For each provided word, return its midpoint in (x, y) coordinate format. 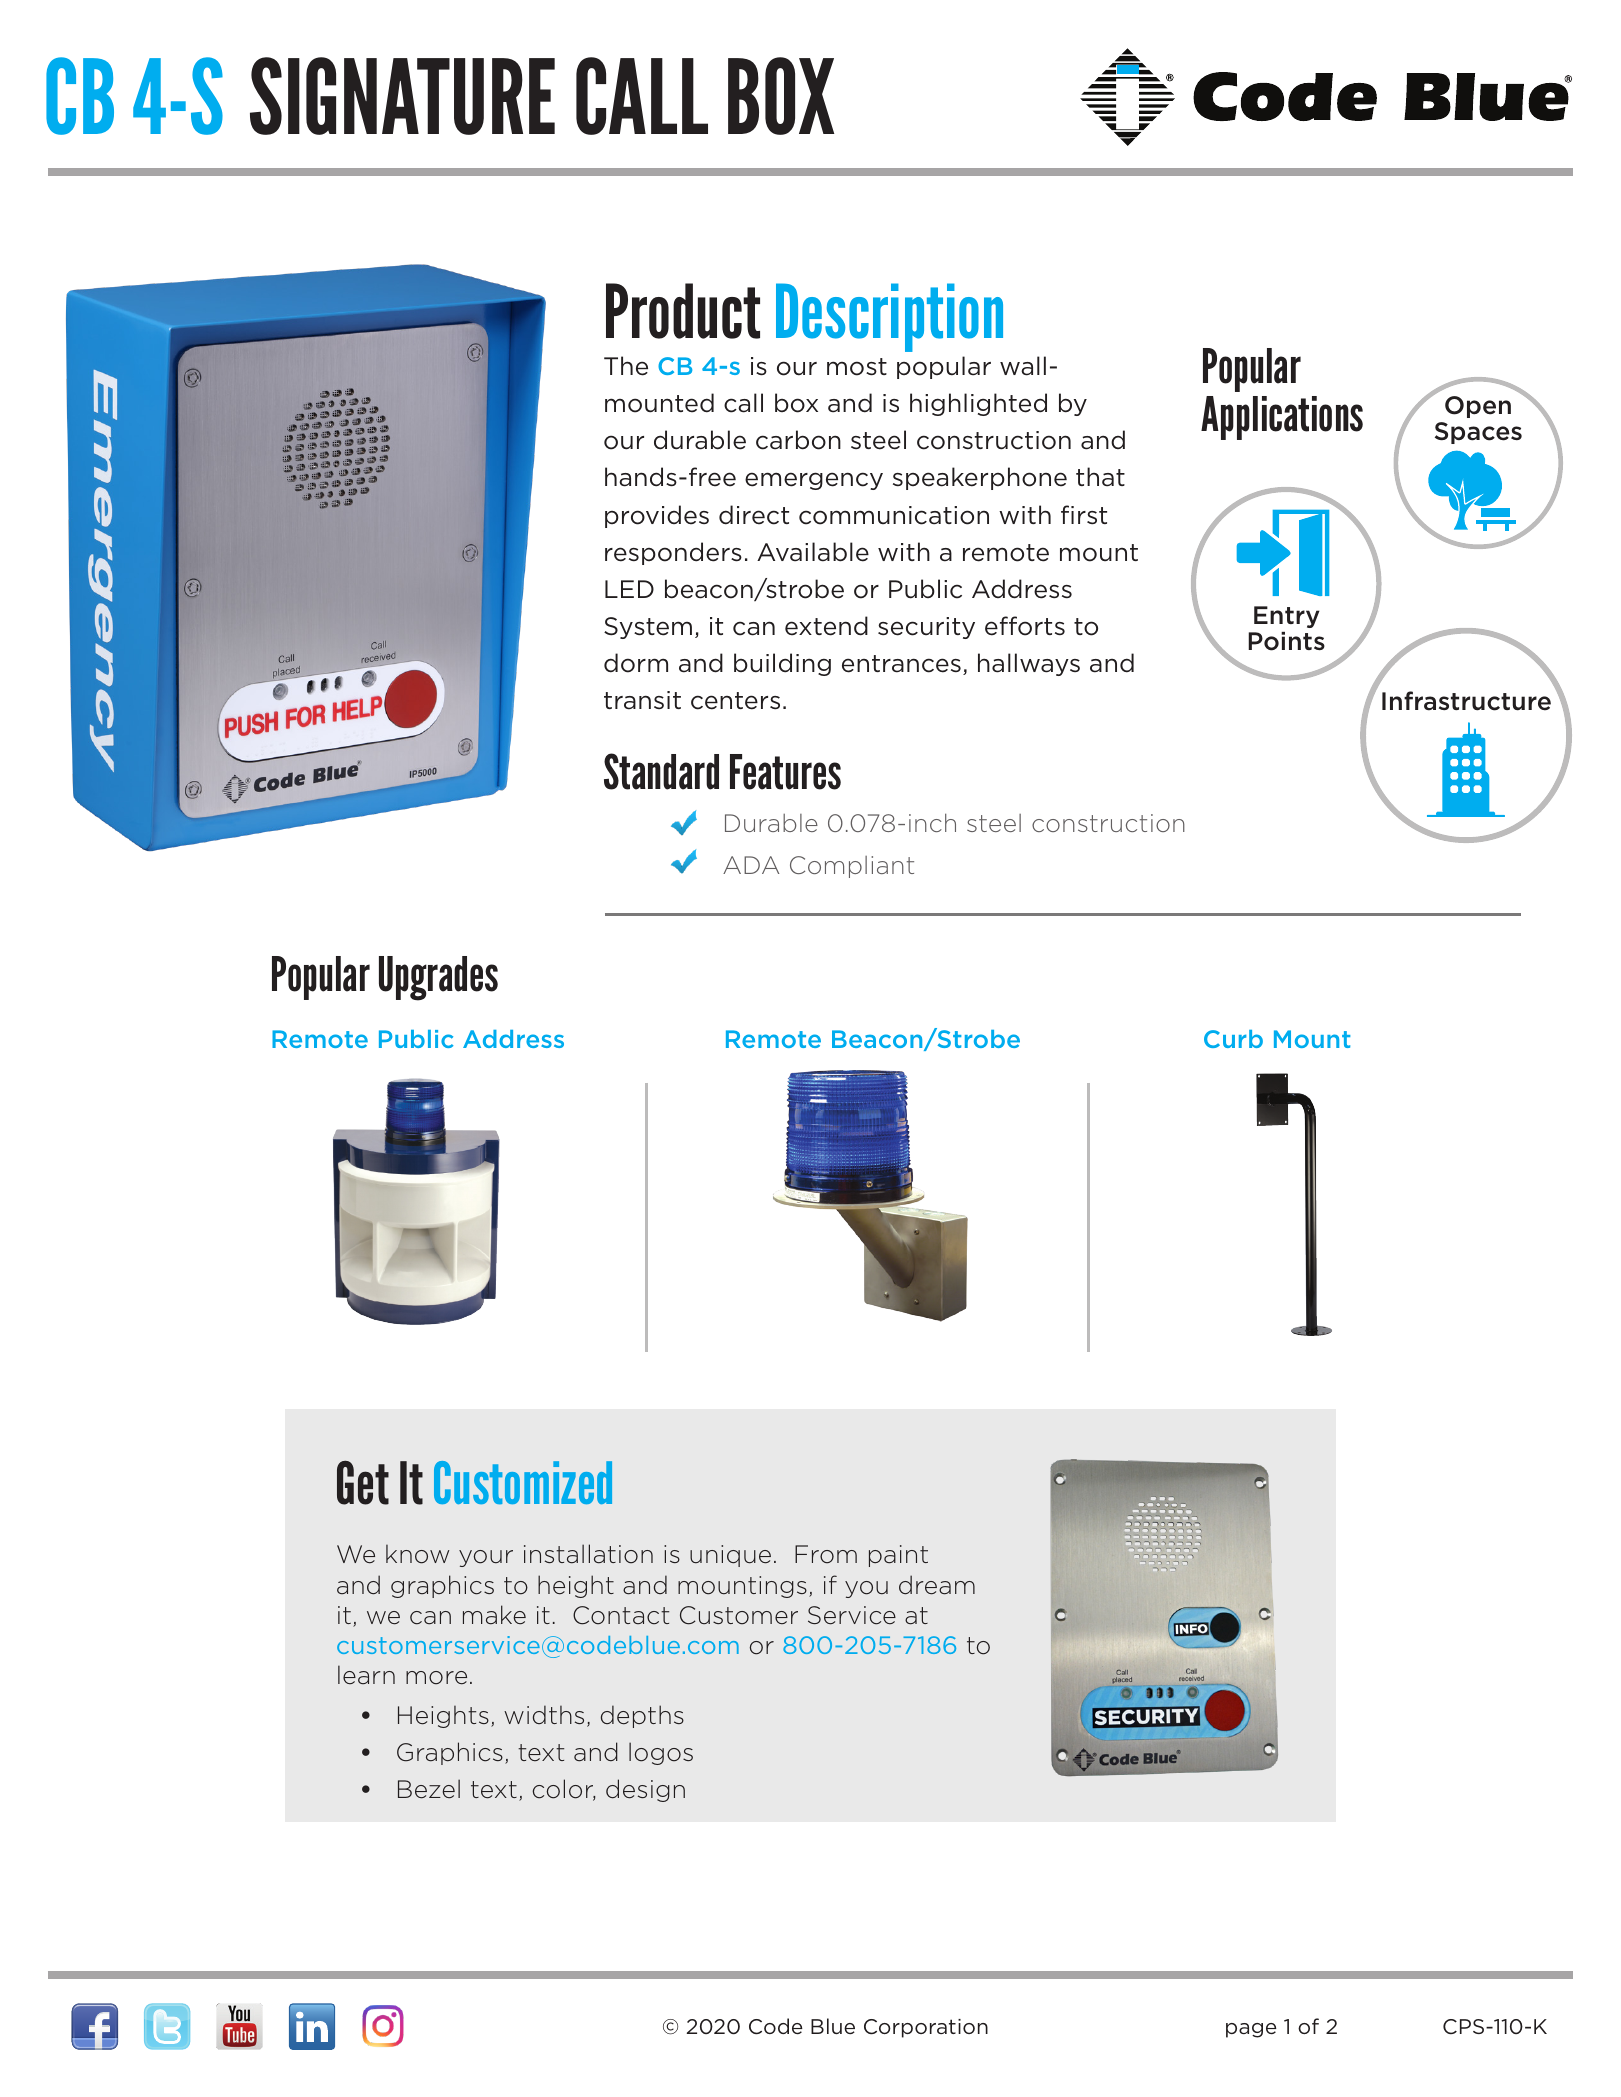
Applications (1282, 418)
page (1251, 2030)
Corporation (926, 2028)
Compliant (852, 867)
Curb (1233, 1039)
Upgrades (438, 978)
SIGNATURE (402, 96)
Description (889, 317)
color (563, 1790)
